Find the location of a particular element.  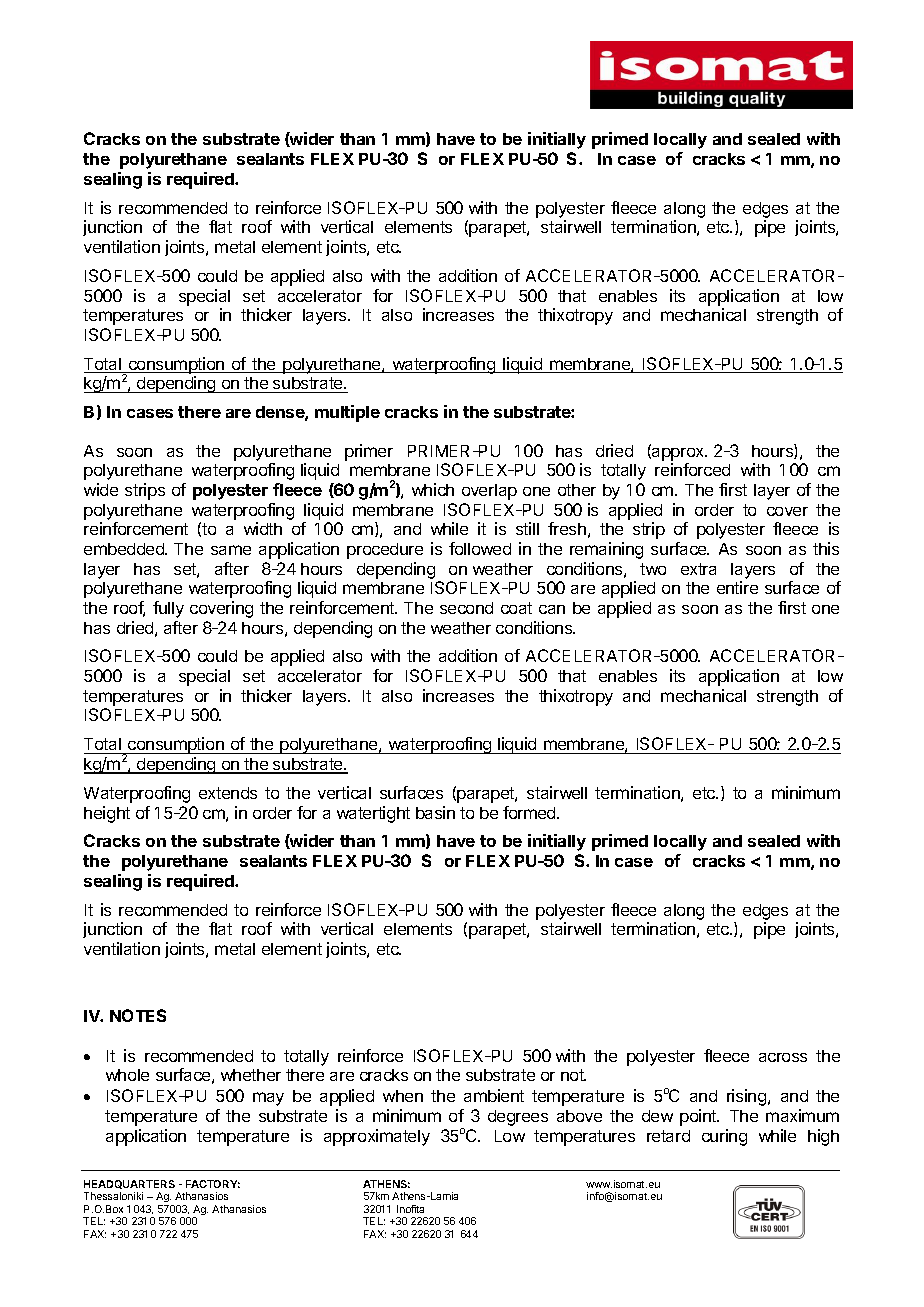

multiple is located at coordinates (347, 413).
